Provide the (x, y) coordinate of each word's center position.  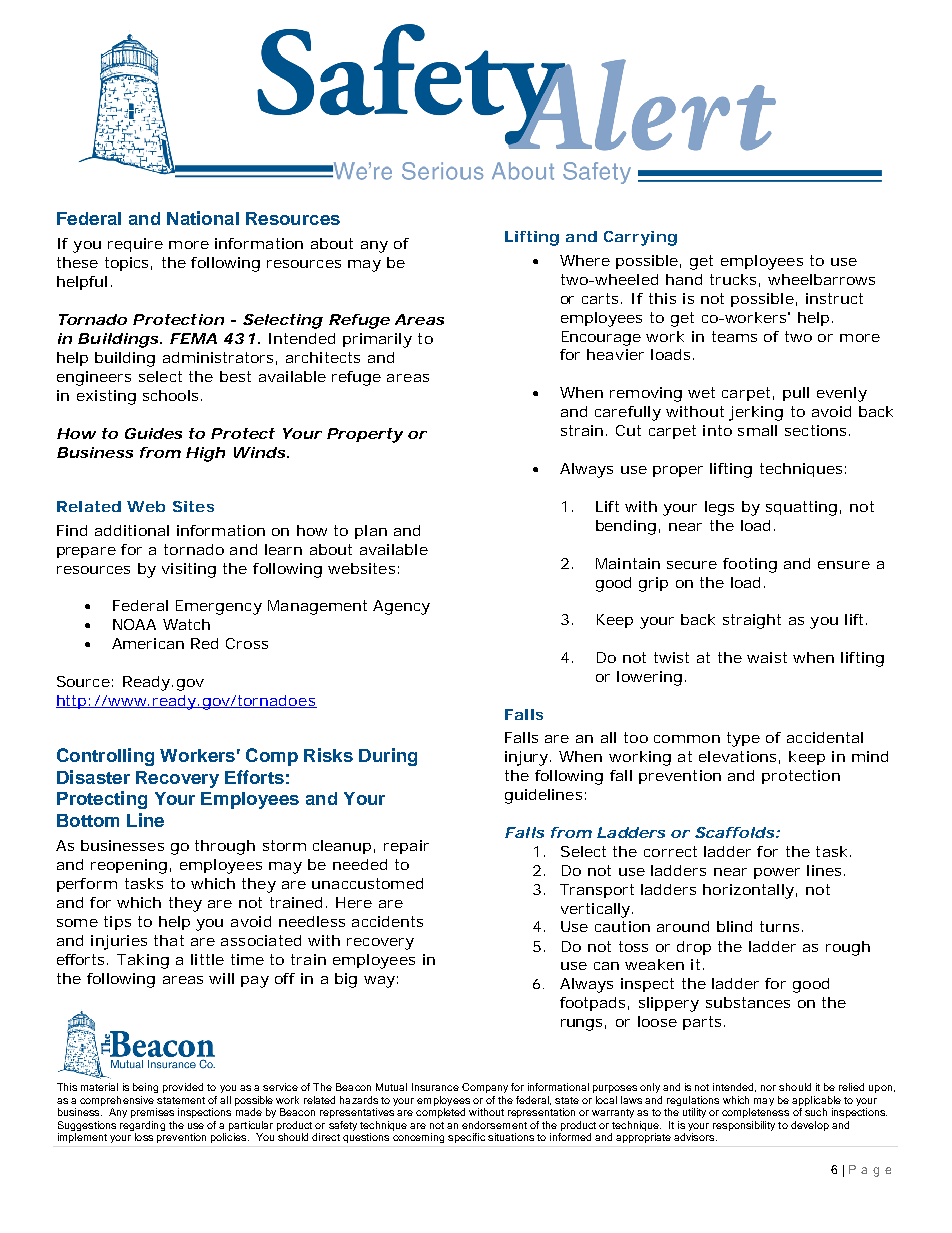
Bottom (88, 820)
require (135, 245)
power (777, 873)
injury (528, 758)
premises (152, 1113)
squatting (803, 508)
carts (602, 298)
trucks (735, 280)
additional (132, 530)
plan (371, 532)
